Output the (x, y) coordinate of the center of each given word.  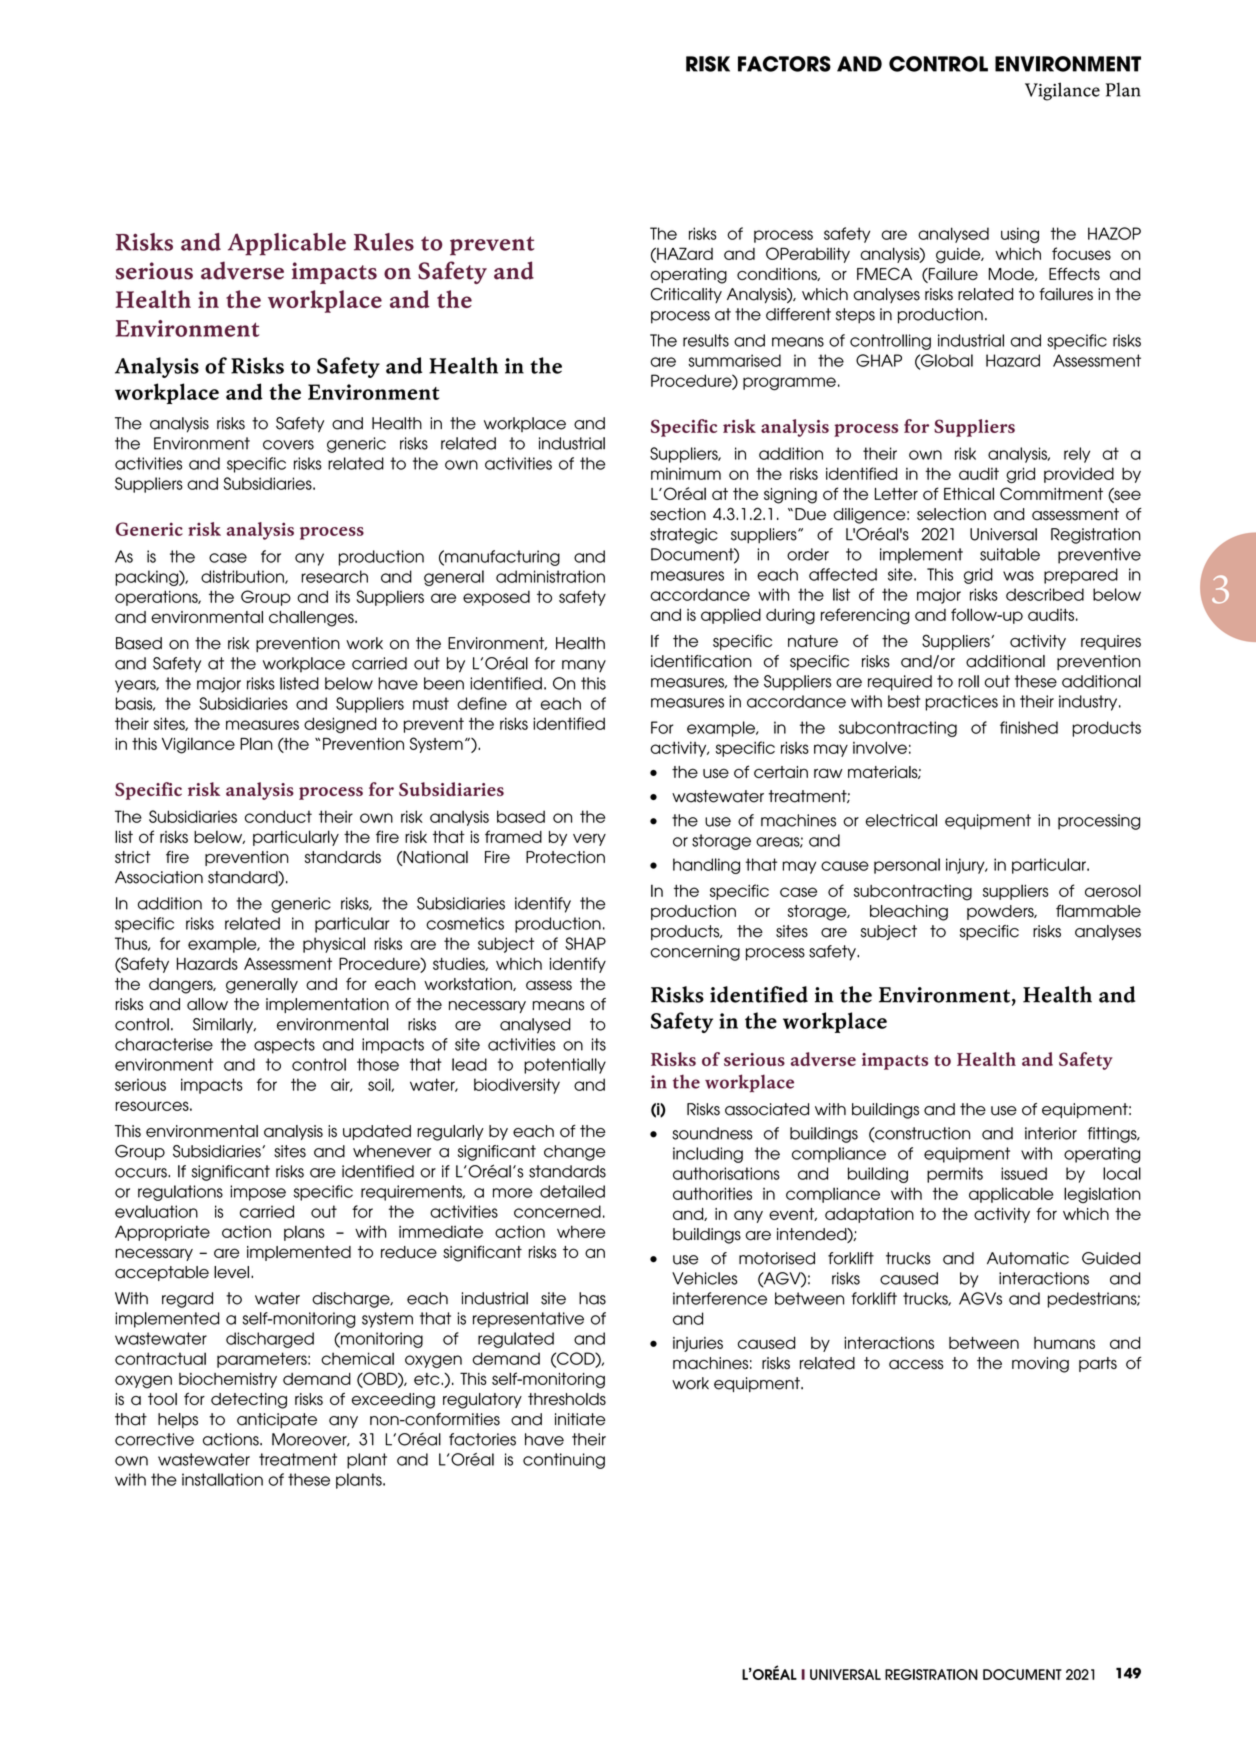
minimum (686, 474)
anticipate (277, 1420)
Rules (384, 242)
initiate (580, 1419)
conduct (278, 816)
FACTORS (784, 64)
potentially (565, 1066)
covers (288, 445)
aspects (284, 1046)
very (589, 839)
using (1020, 235)
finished (1029, 727)
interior (1051, 1133)
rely (1077, 455)
